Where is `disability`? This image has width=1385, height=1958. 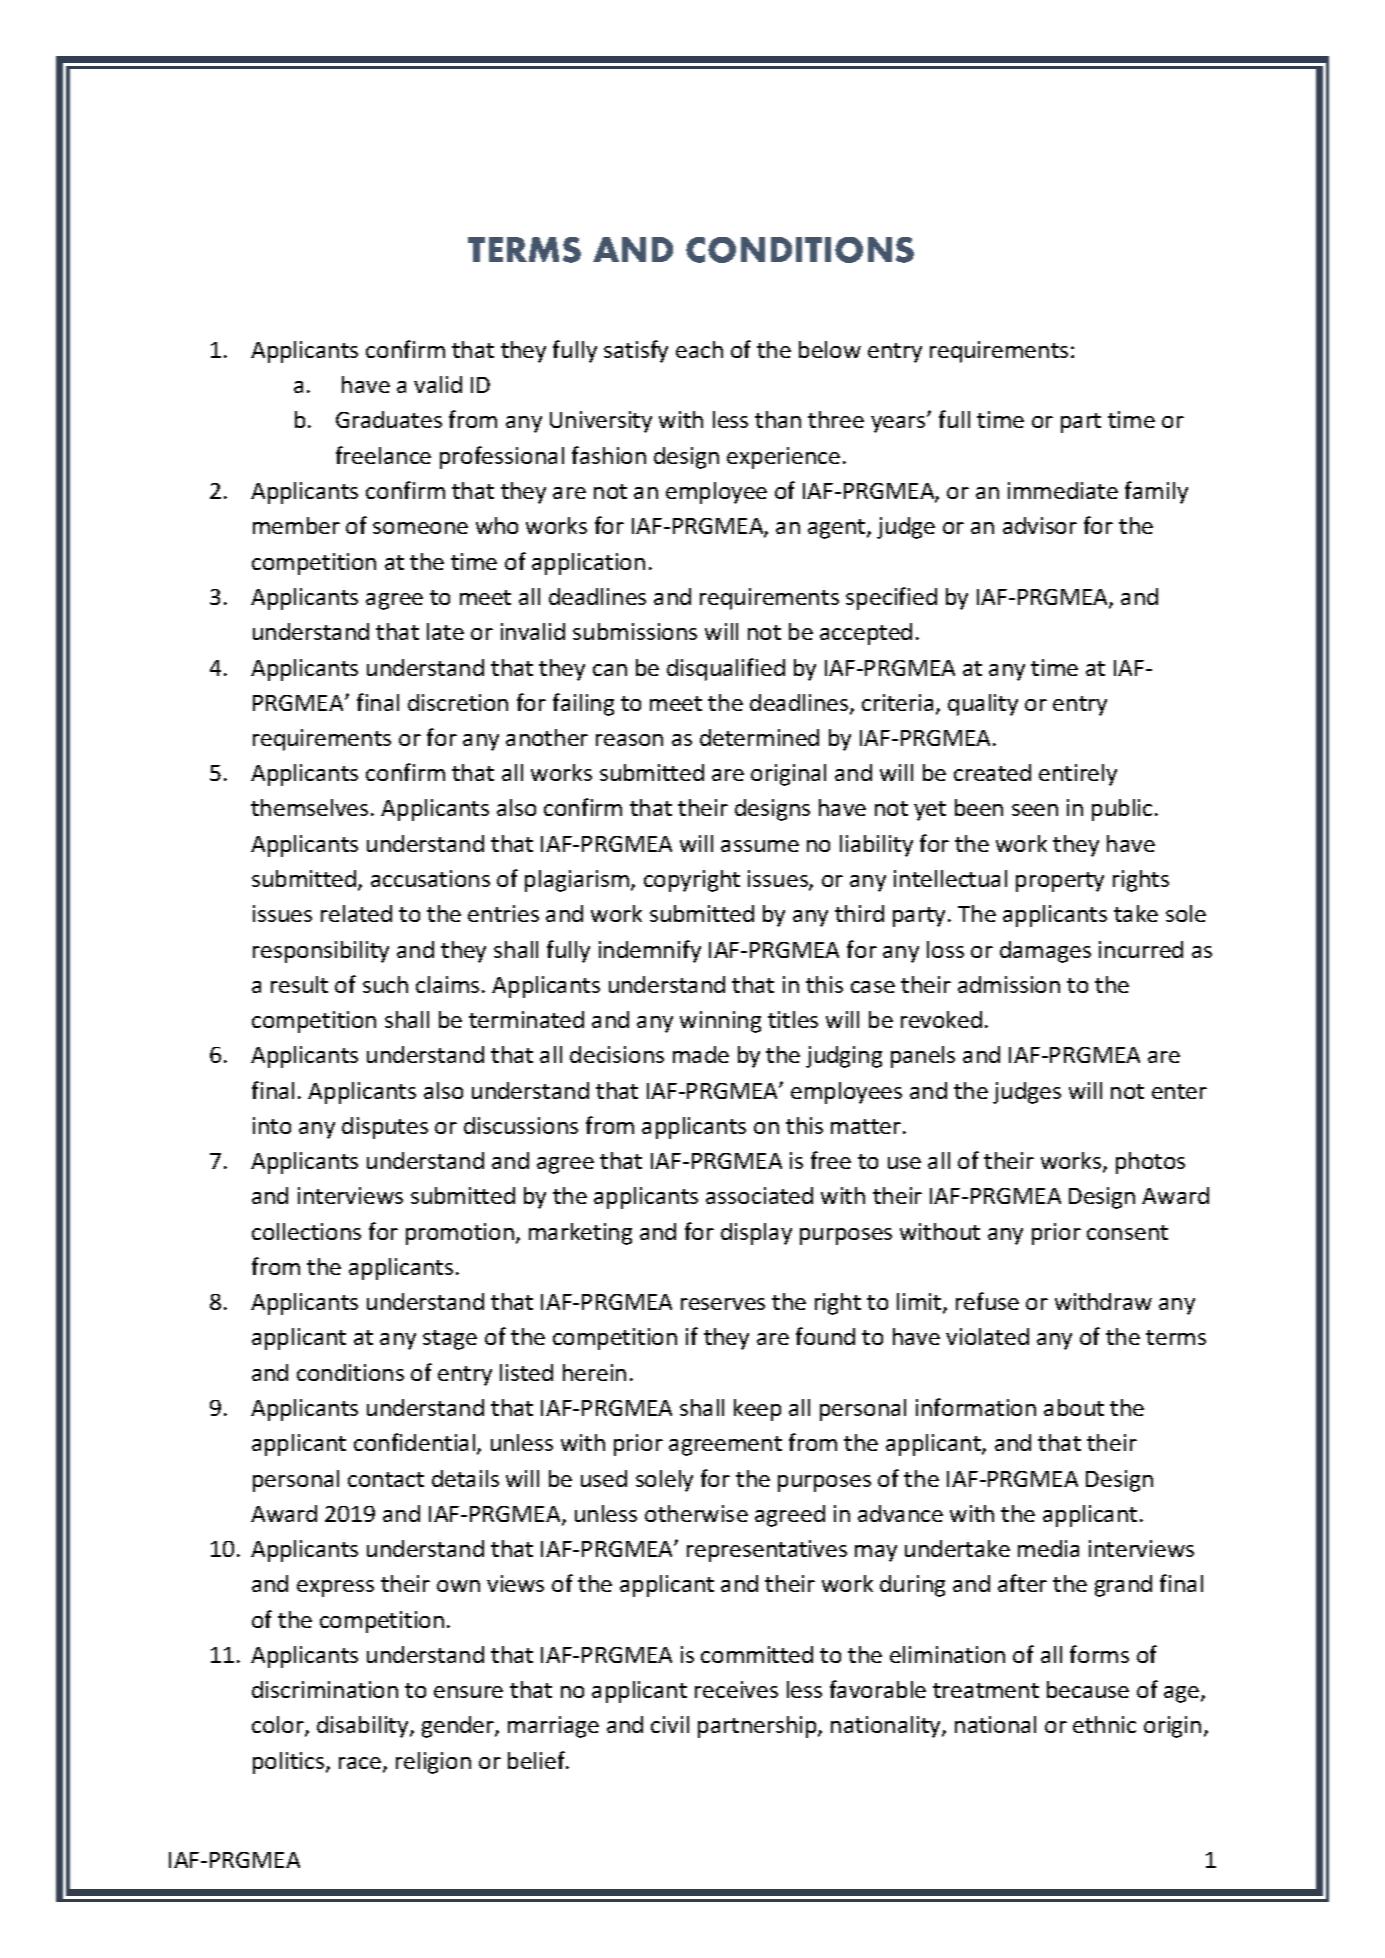
disability is located at coordinates (364, 1727).
